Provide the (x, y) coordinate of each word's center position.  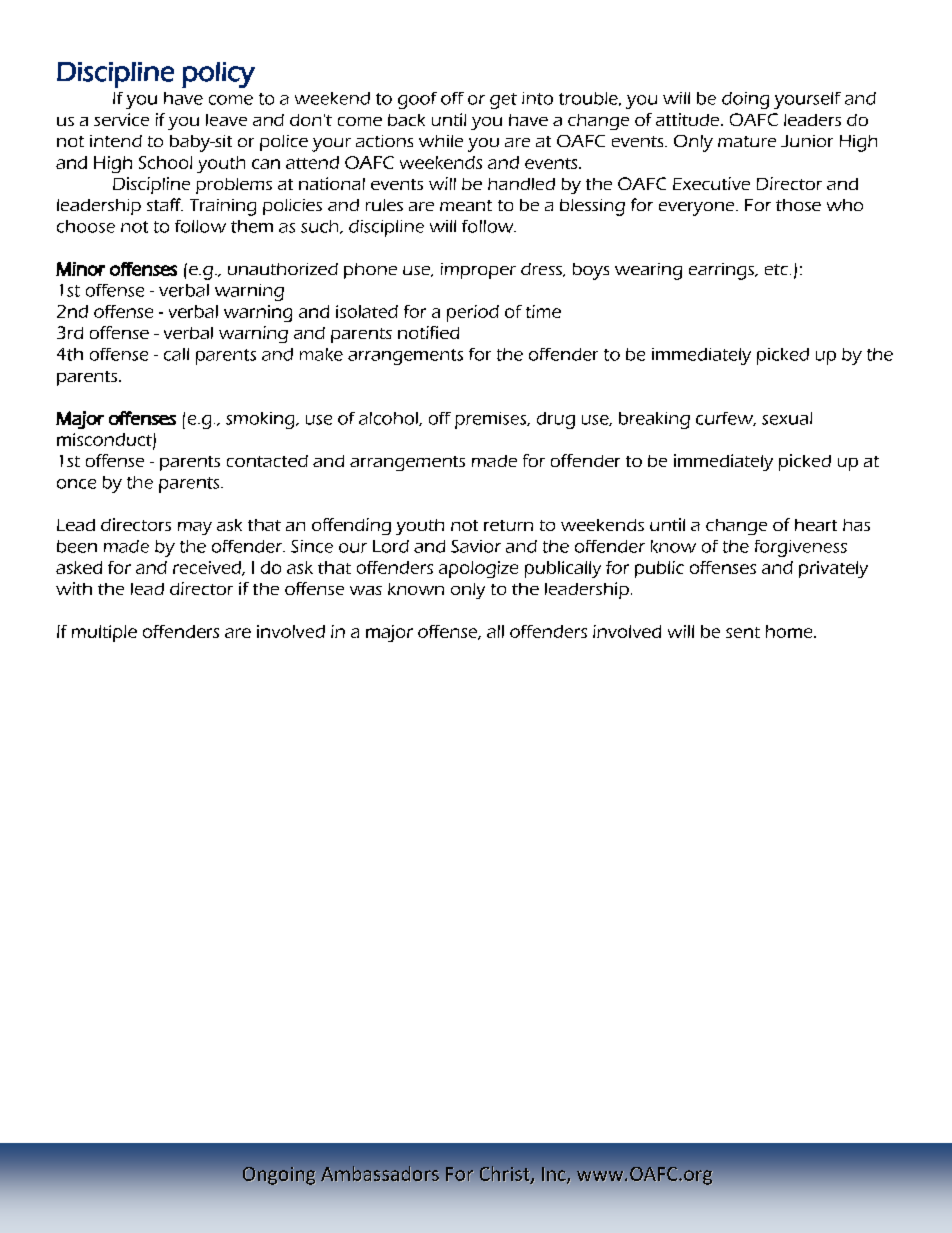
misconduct (105, 440)
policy (218, 75)
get (503, 101)
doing (745, 100)
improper (478, 271)
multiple (104, 633)
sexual (787, 418)
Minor (80, 269)
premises (492, 420)
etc (776, 269)
